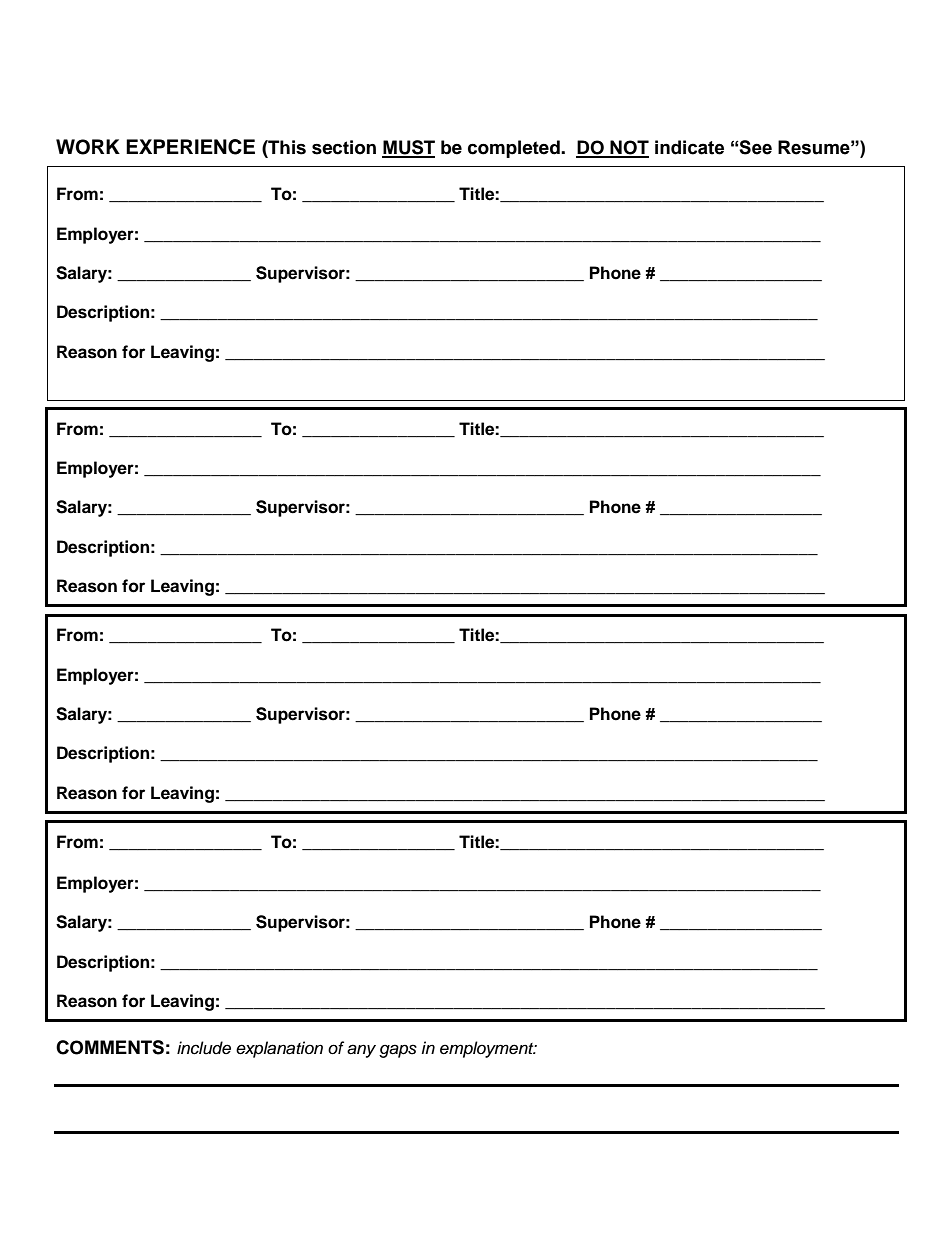 The width and height of the page is (952, 1233). What do you see at coordinates (204, 1048) in the page?
I see `include` at bounding box center [204, 1048].
